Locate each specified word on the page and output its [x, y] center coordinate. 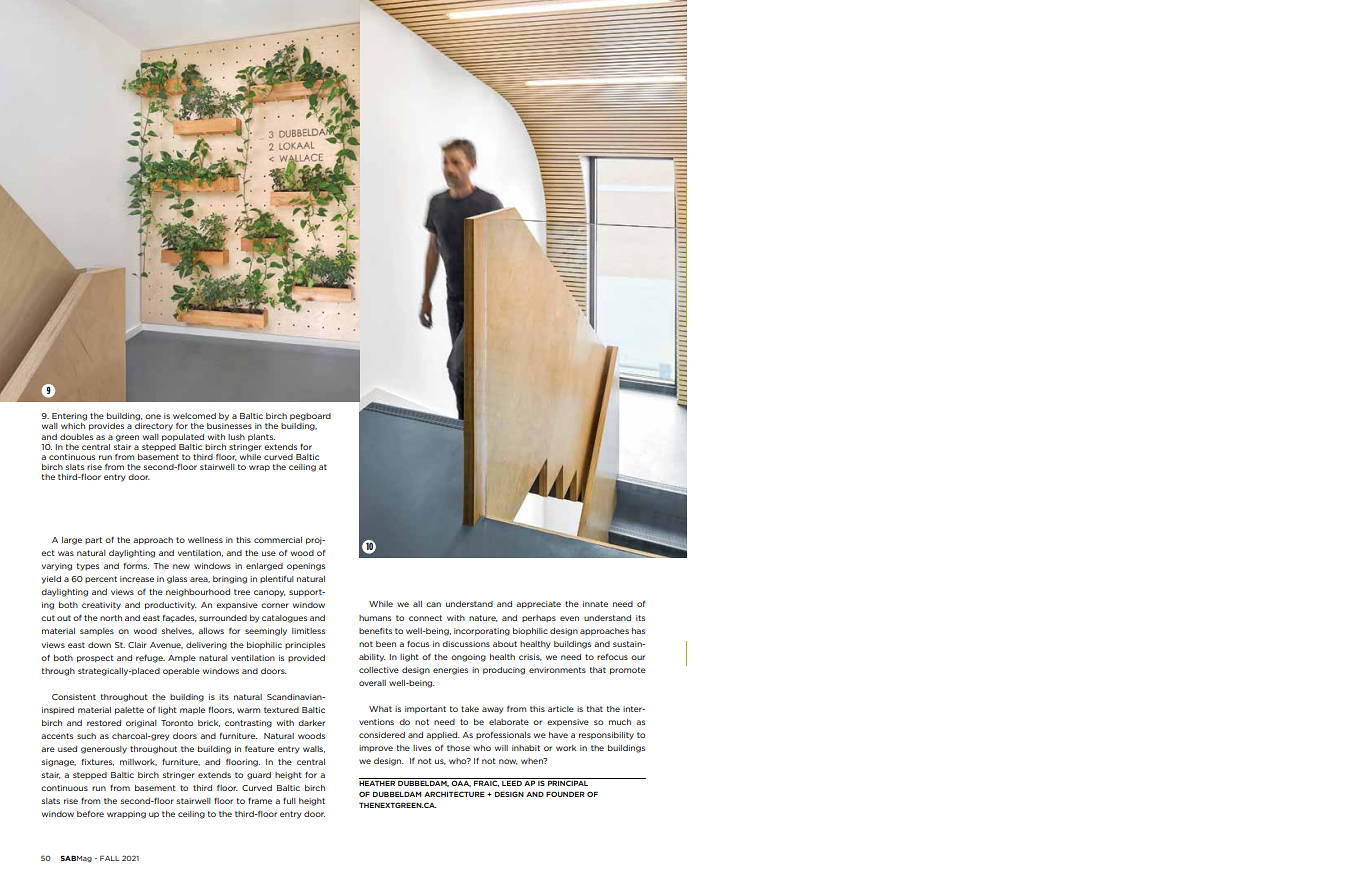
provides [106, 427]
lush [236, 437]
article [561, 709]
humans [375, 618]
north [111, 618]
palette [129, 711]
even [569, 618]
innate [595, 604]
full [289, 800]
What [380, 709]
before [90, 813]
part [93, 540]
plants [261, 438]
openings [306, 567]
